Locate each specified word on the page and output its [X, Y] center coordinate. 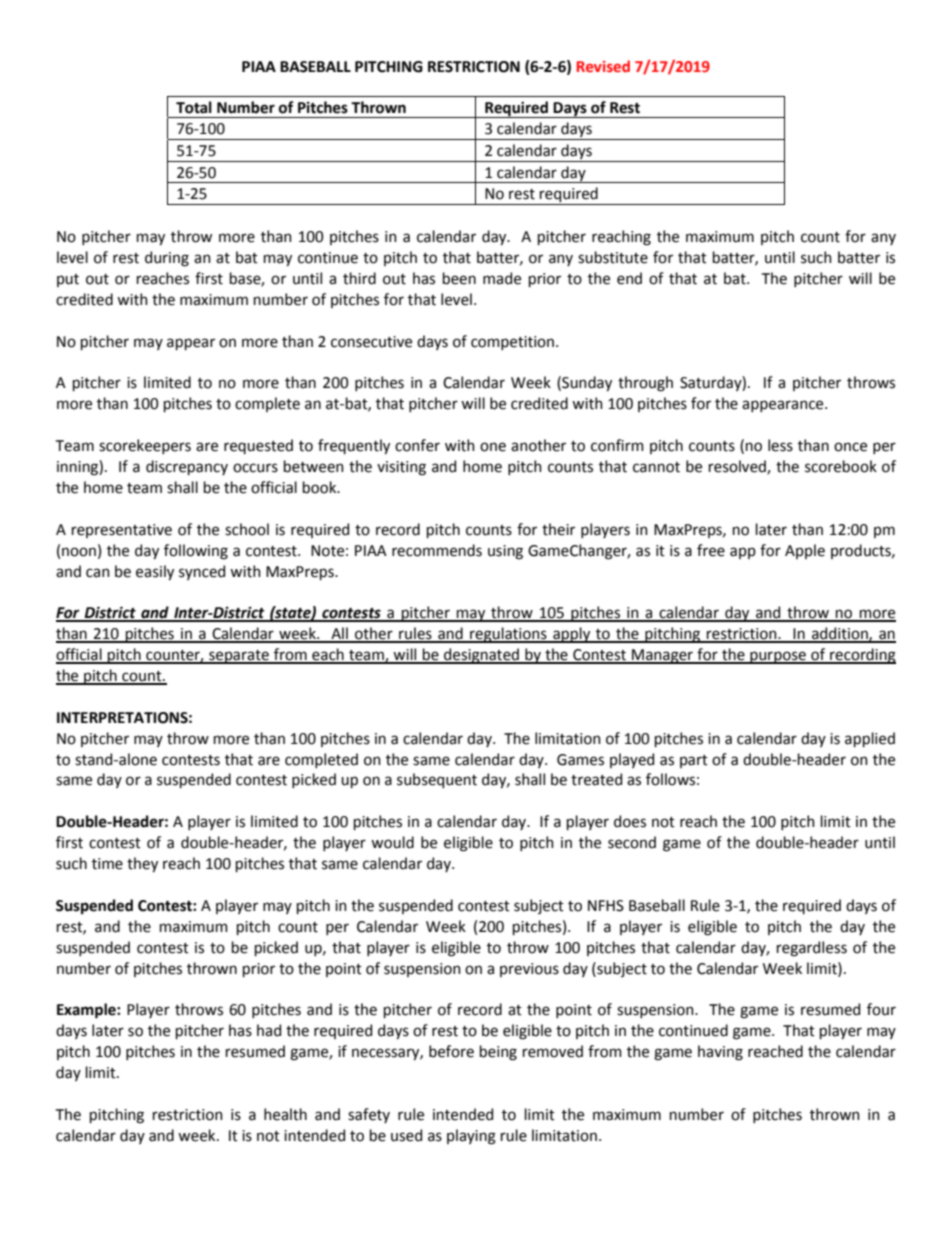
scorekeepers [145, 446]
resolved [738, 467]
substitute [613, 257]
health [285, 1114]
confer [417, 445]
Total [194, 107]
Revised [603, 66]
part [694, 761]
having [720, 1053]
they [142, 864]
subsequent [437, 780]
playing [471, 1137]
